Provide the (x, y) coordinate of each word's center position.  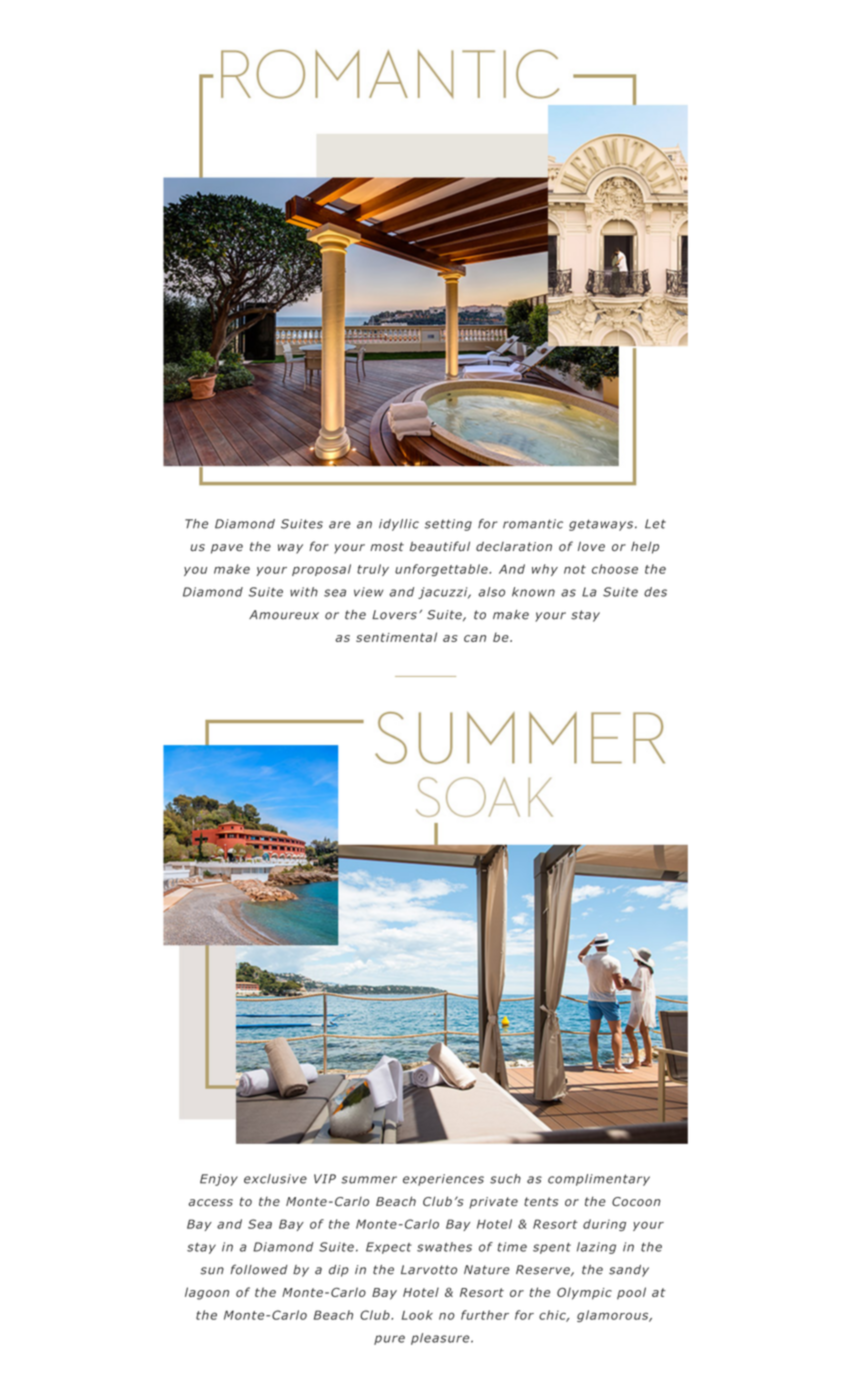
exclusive (275, 1179)
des (655, 592)
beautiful (440, 546)
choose (615, 569)
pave (227, 549)
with (304, 592)
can (475, 638)
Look (417, 1315)
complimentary (599, 1180)
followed (259, 1269)
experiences (443, 1180)
